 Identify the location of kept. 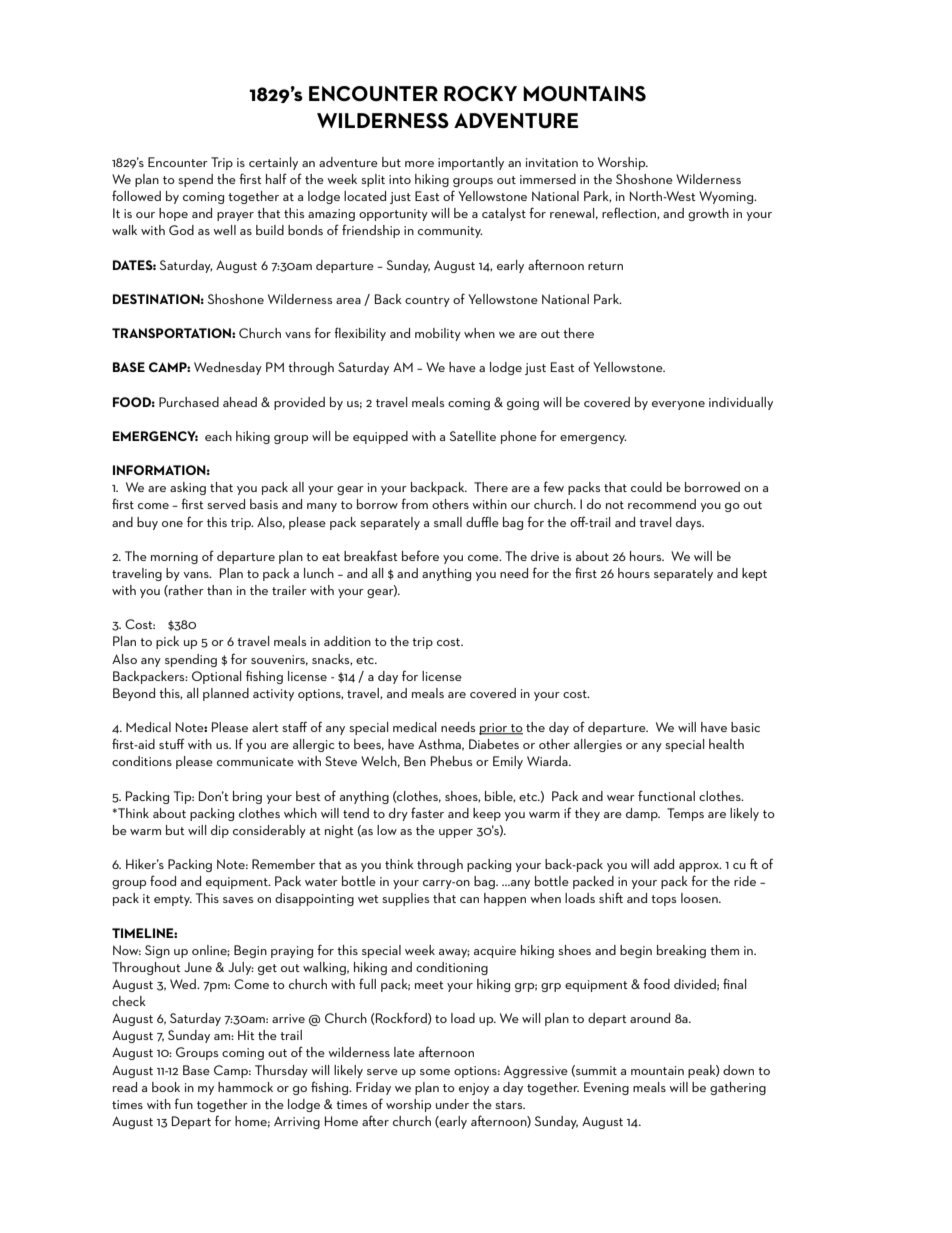
(754, 574).
